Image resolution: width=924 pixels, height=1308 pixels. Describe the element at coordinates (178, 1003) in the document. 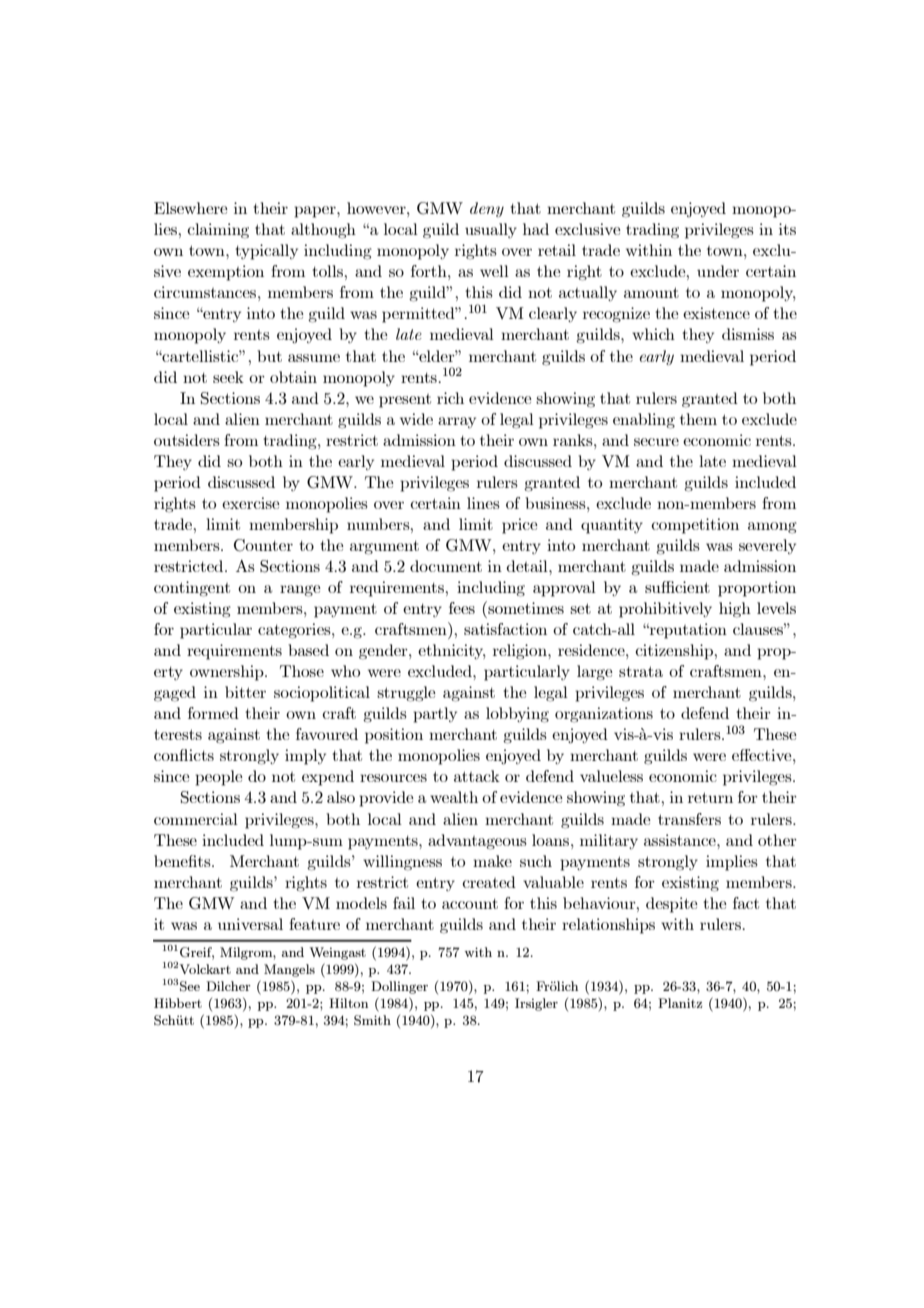

I see `Hibbert` at that location.
